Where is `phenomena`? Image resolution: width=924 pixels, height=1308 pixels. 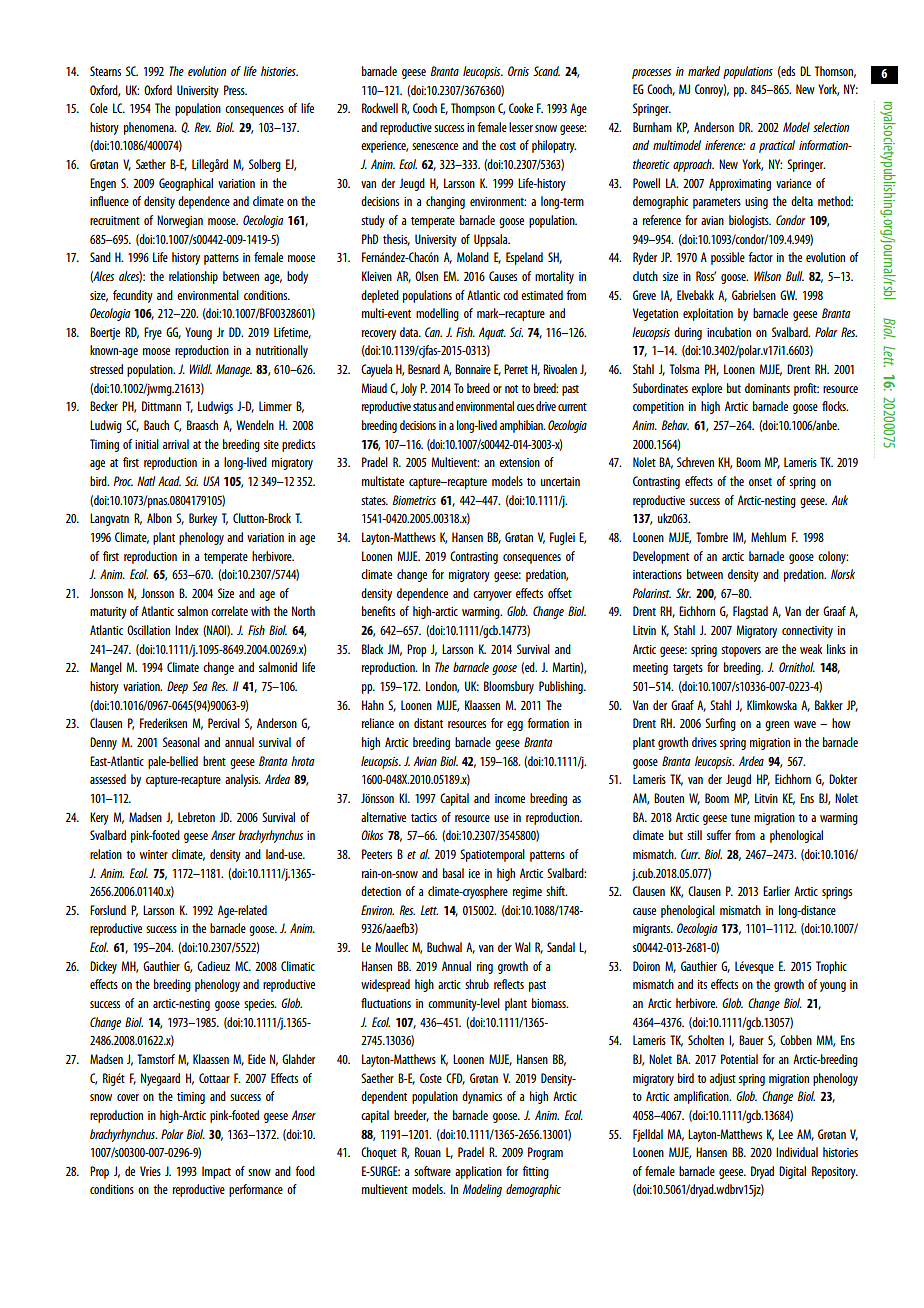 phenomena is located at coordinates (150, 128).
